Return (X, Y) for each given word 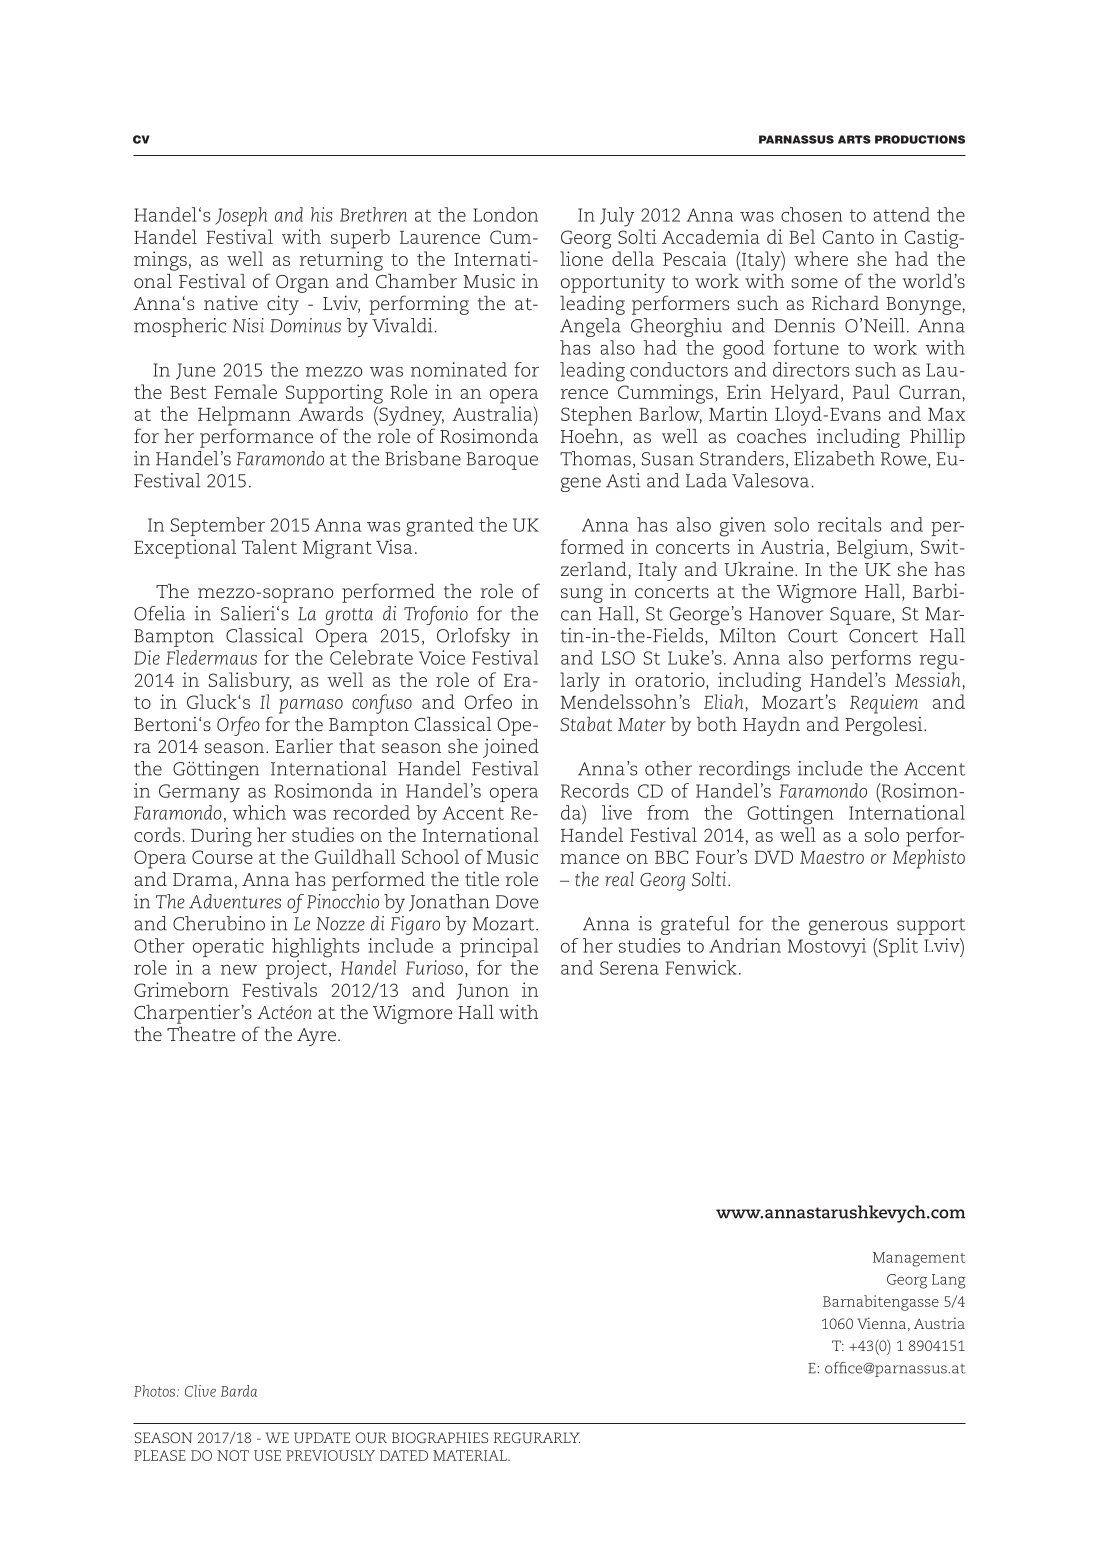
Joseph (241, 216)
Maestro (832, 857)
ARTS (854, 139)
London (505, 214)
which (259, 812)
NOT (233, 1455)
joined (511, 748)
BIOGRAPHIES (440, 1437)
